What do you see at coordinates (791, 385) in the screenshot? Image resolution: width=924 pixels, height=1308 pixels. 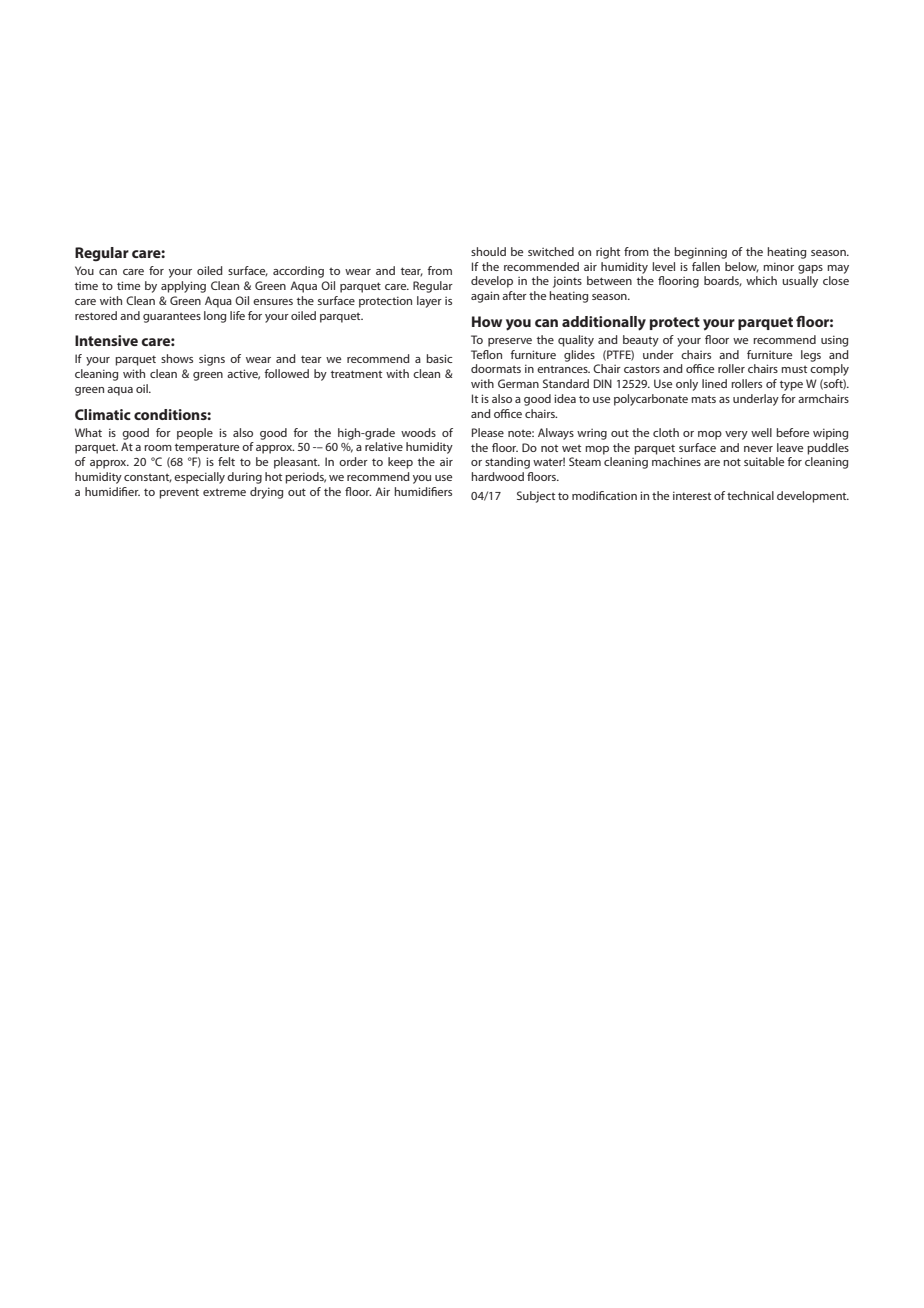 I see `type` at bounding box center [791, 385].
